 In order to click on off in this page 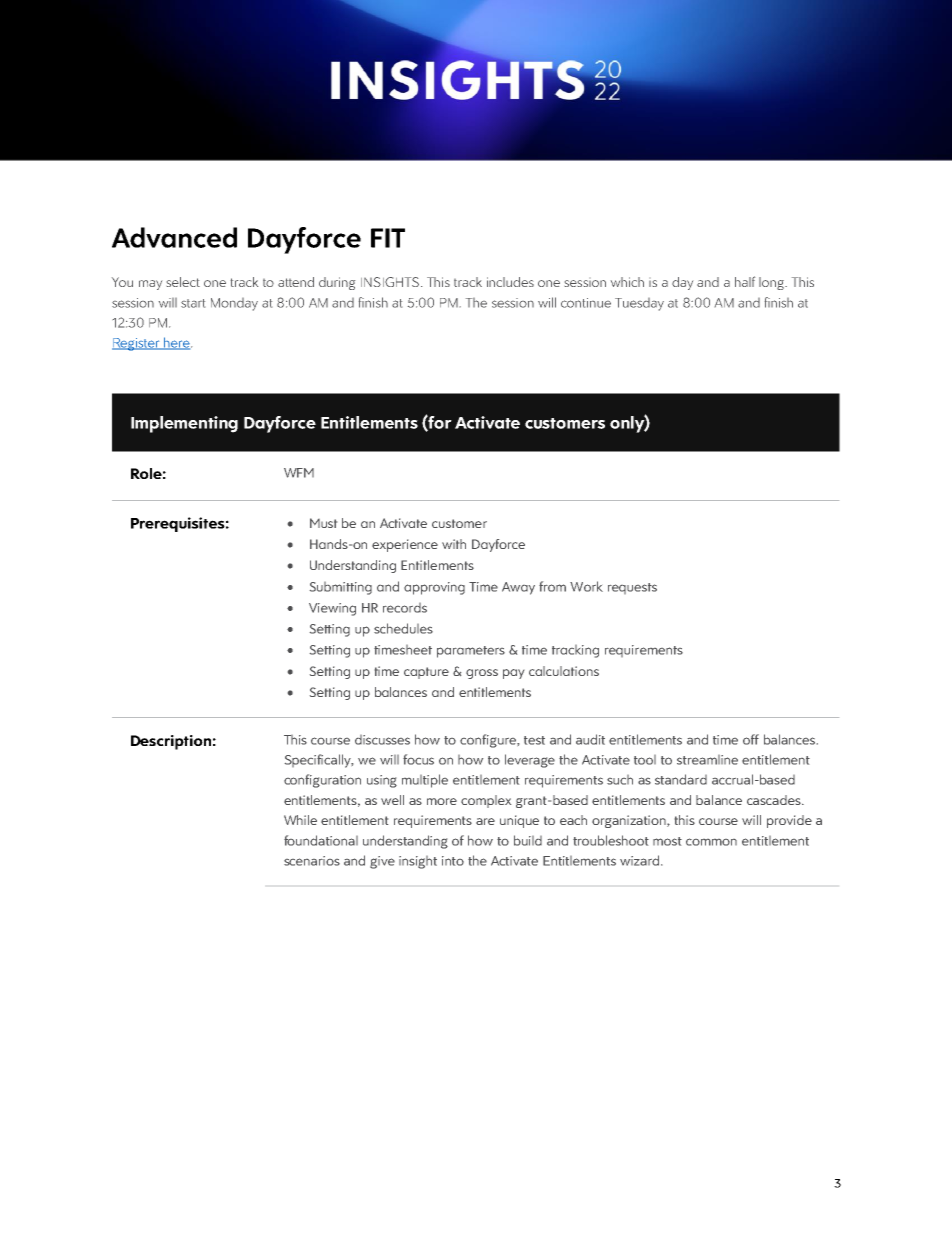, I will do `click(751, 739)`.
